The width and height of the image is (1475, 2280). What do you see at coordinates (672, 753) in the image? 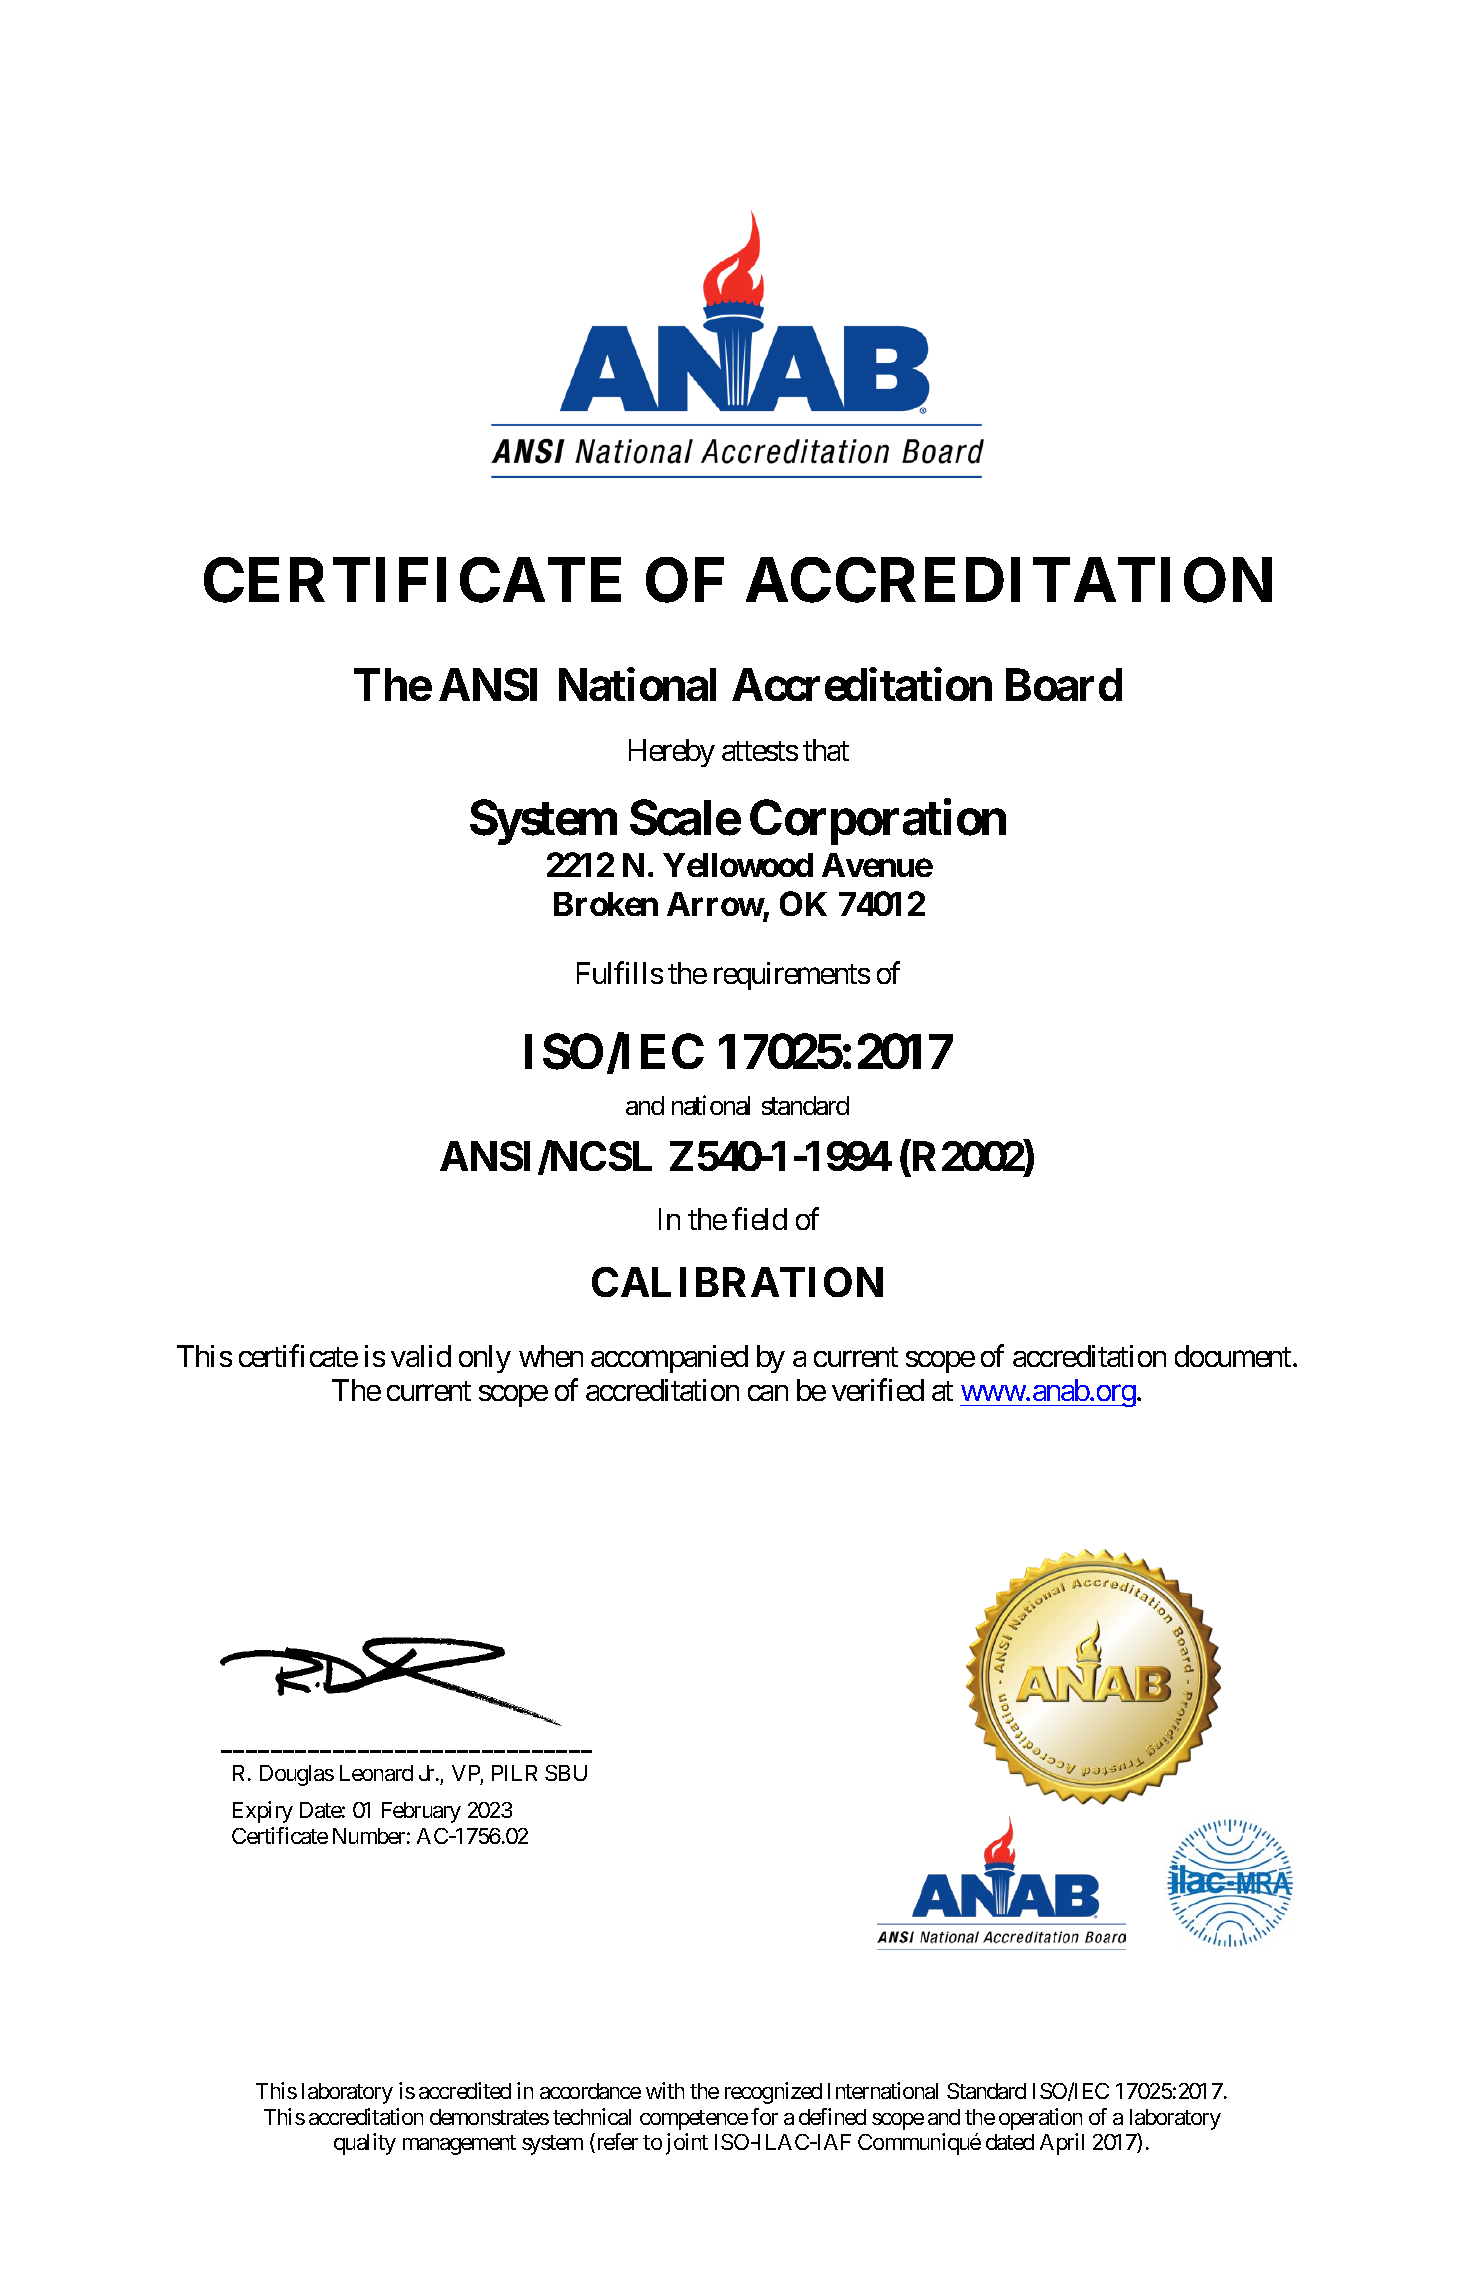
I see `Hereby` at bounding box center [672, 753].
